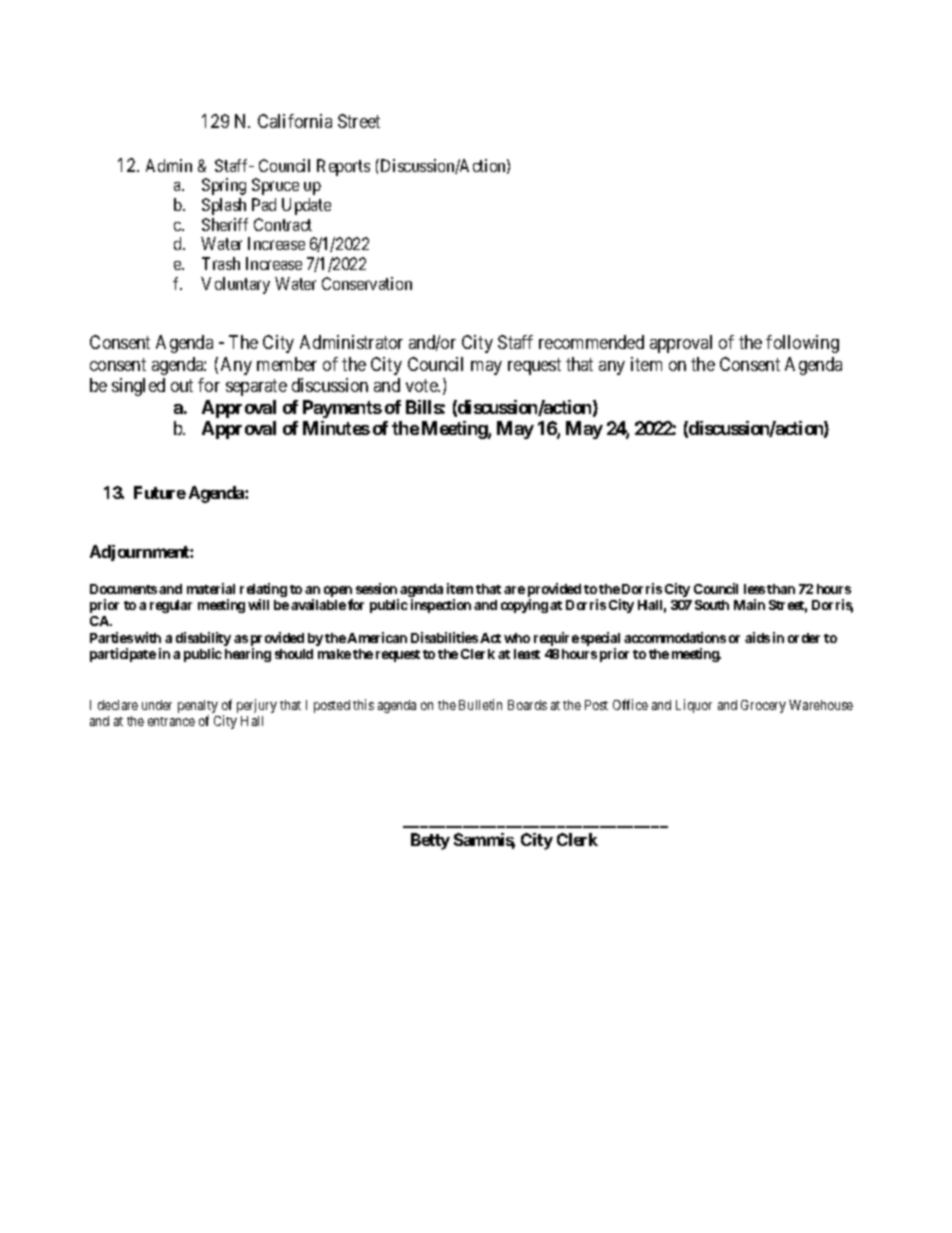  Describe the element at coordinates (160, 492) in the screenshot. I see `Future` at that location.
